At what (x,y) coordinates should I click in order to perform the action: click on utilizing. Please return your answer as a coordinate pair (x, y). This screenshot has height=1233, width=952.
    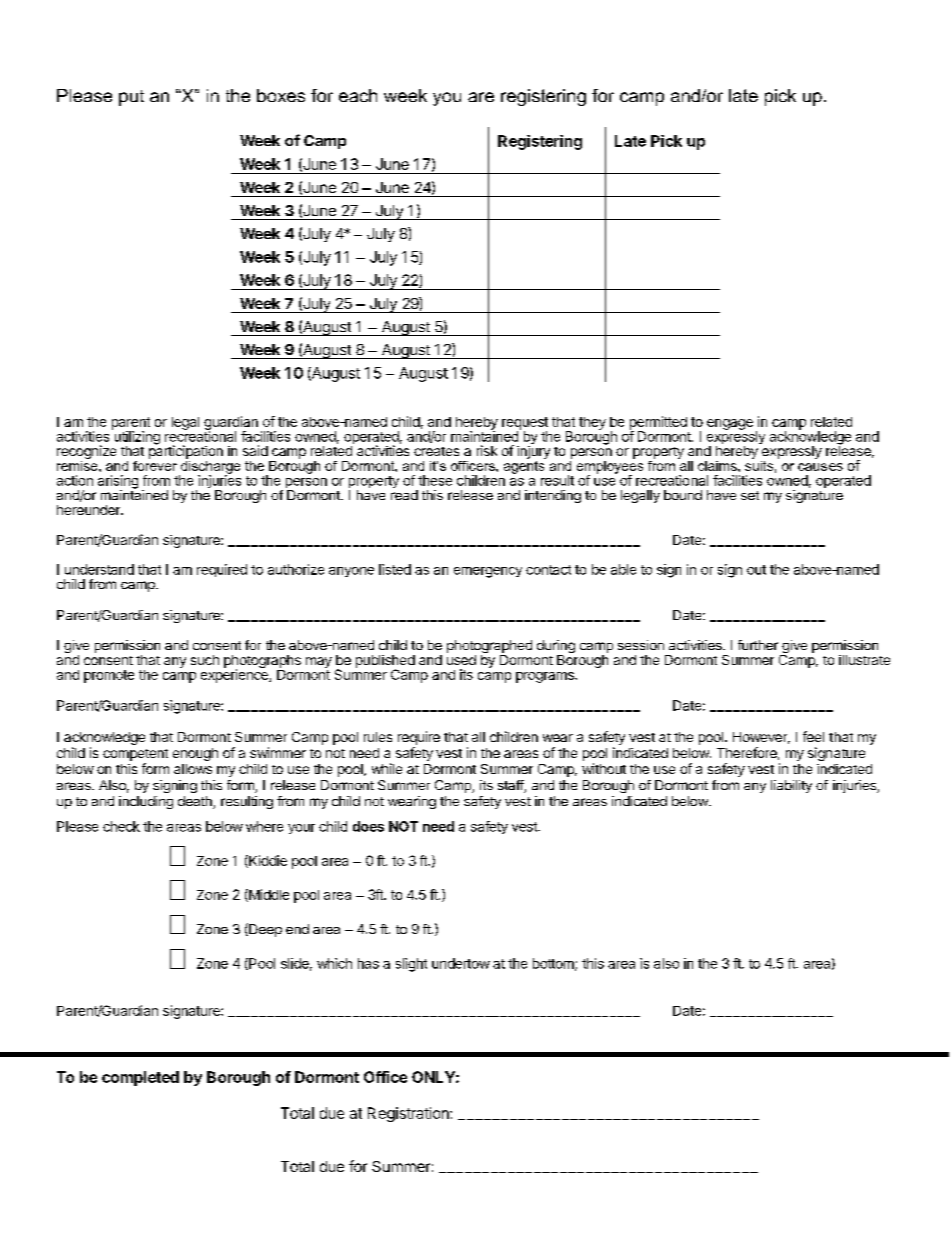
    Looking at the image, I should click on (136, 438).
